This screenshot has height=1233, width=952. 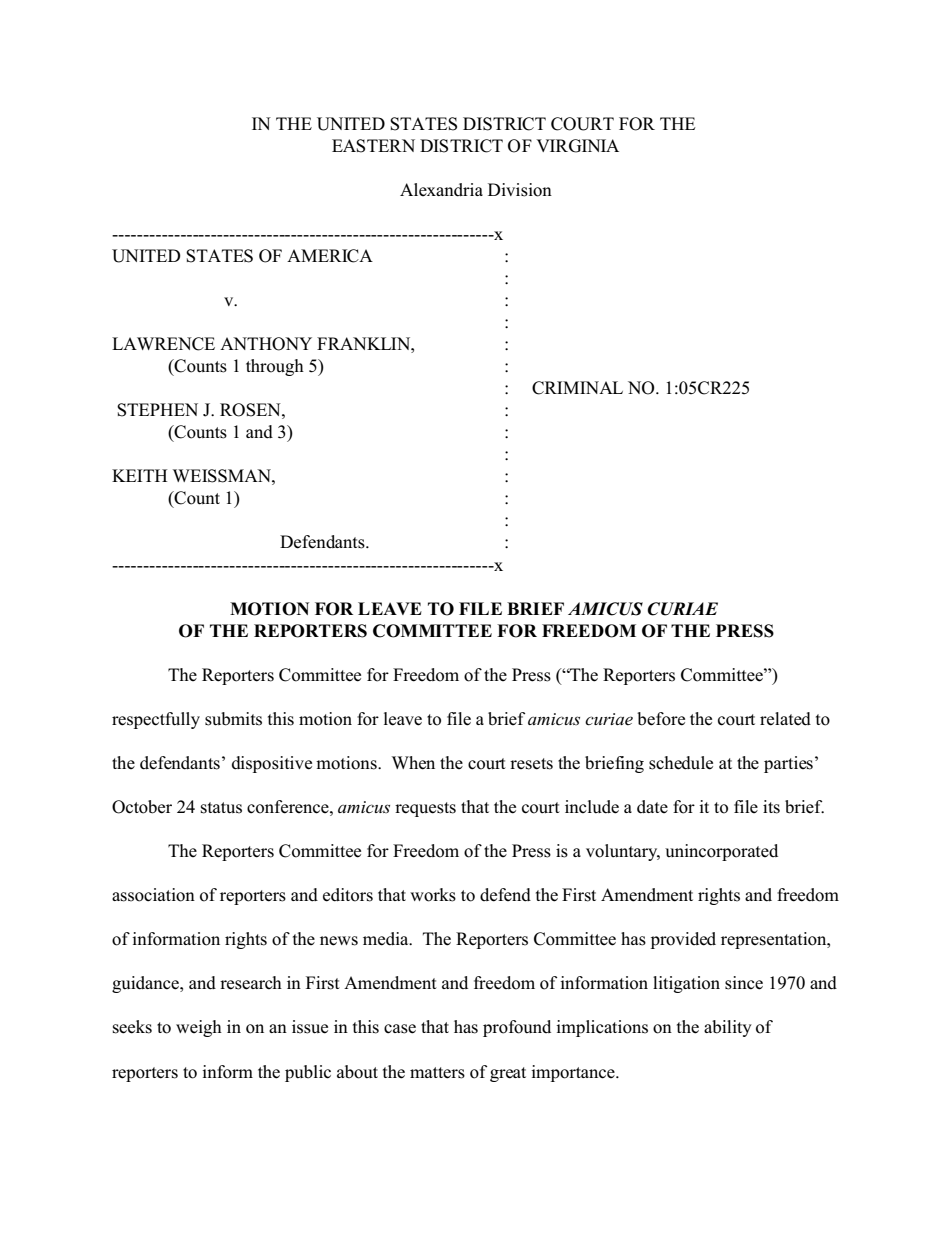 What do you see at coordinates (199, 1028) in the screenshot?
I see `weigh` at bounding box center [199, 1028].
